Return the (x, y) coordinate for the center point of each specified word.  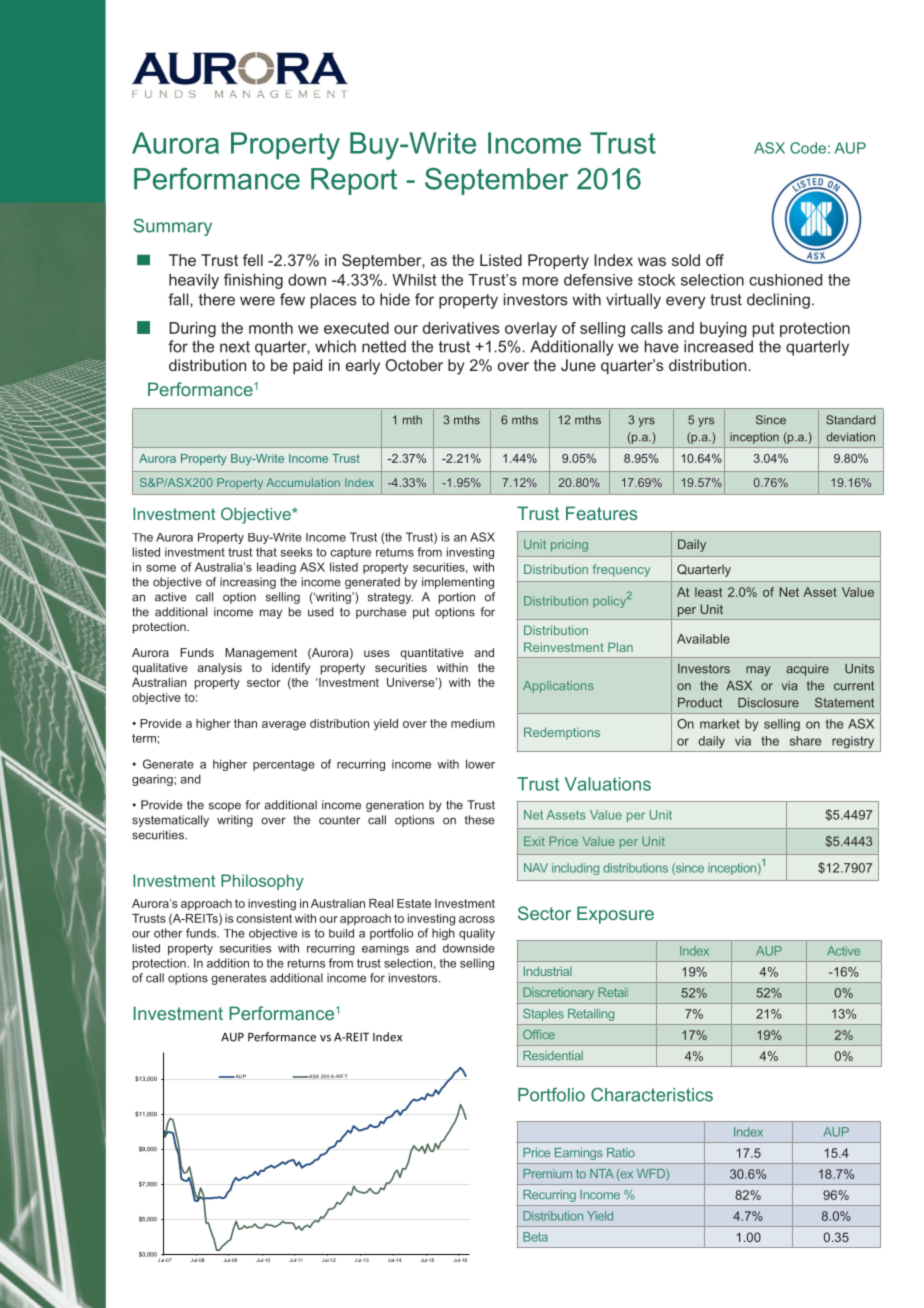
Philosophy (262, 882)
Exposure (615, 915)
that (266, 552)
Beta (535, 1237)
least (708, 592)
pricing (569, 546)
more (540, 281)
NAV (536, 868)
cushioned (785, 280)
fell (253, 260)
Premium (547, 1173)
